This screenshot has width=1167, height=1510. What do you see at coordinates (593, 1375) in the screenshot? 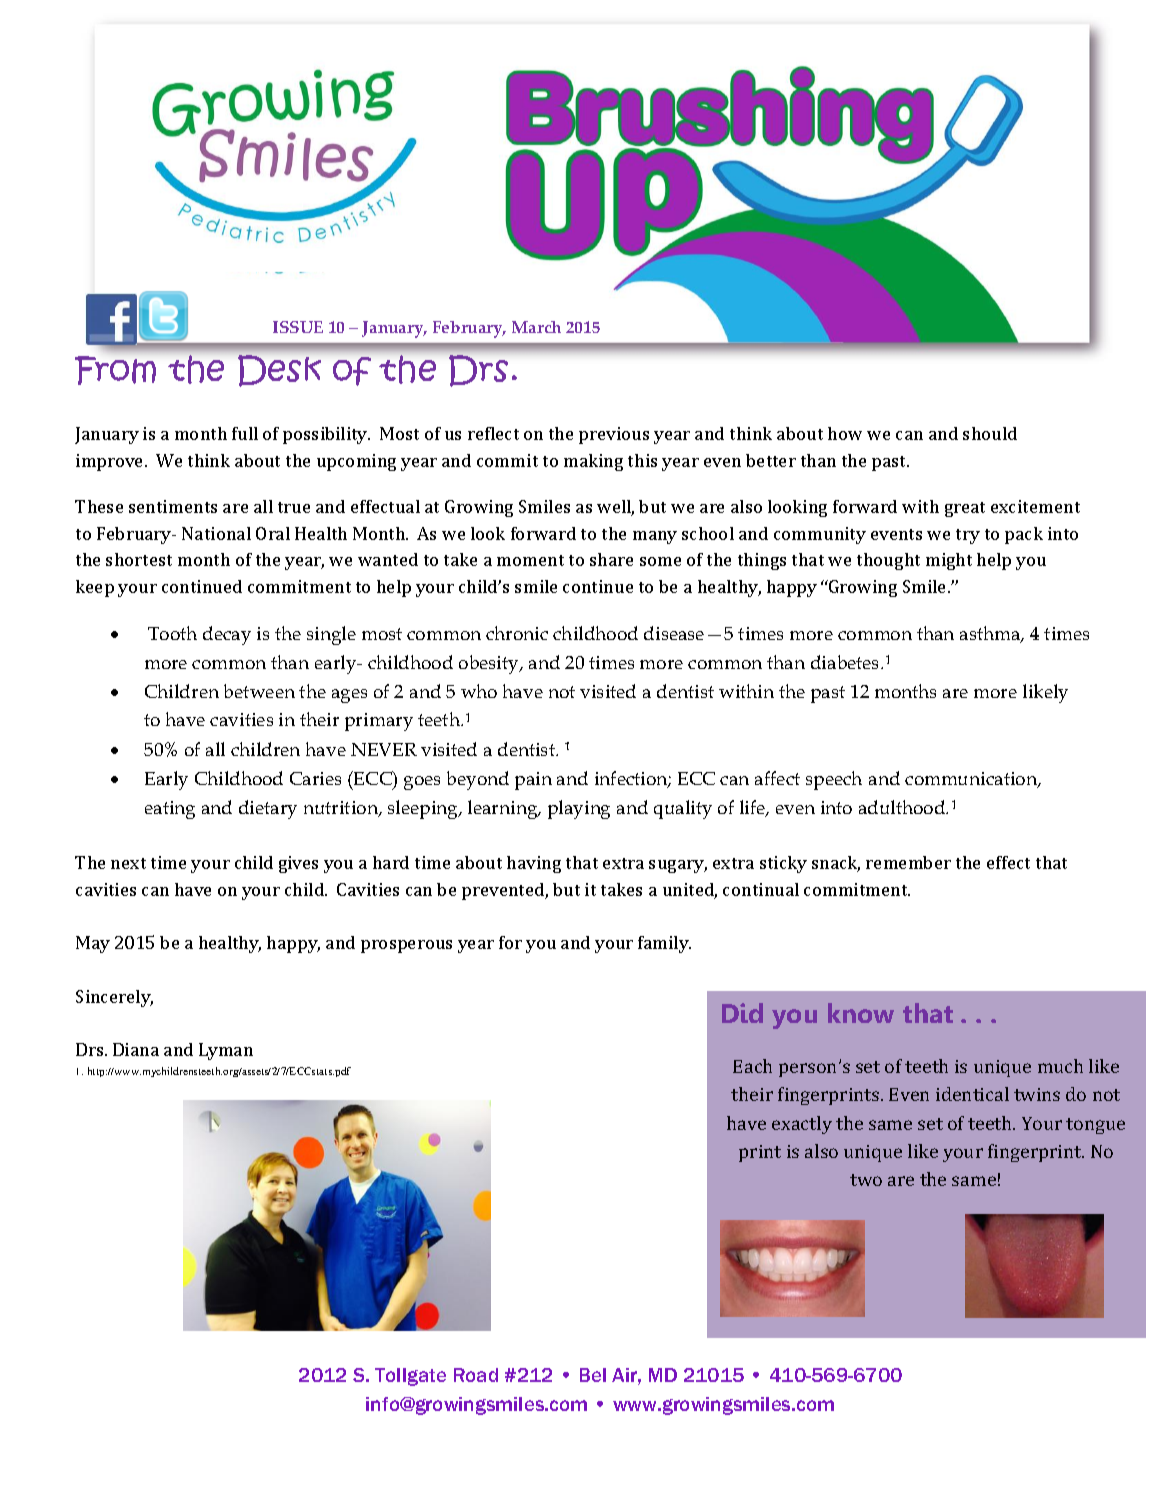
I see `Bel` at bounding box center [593, 1375].
